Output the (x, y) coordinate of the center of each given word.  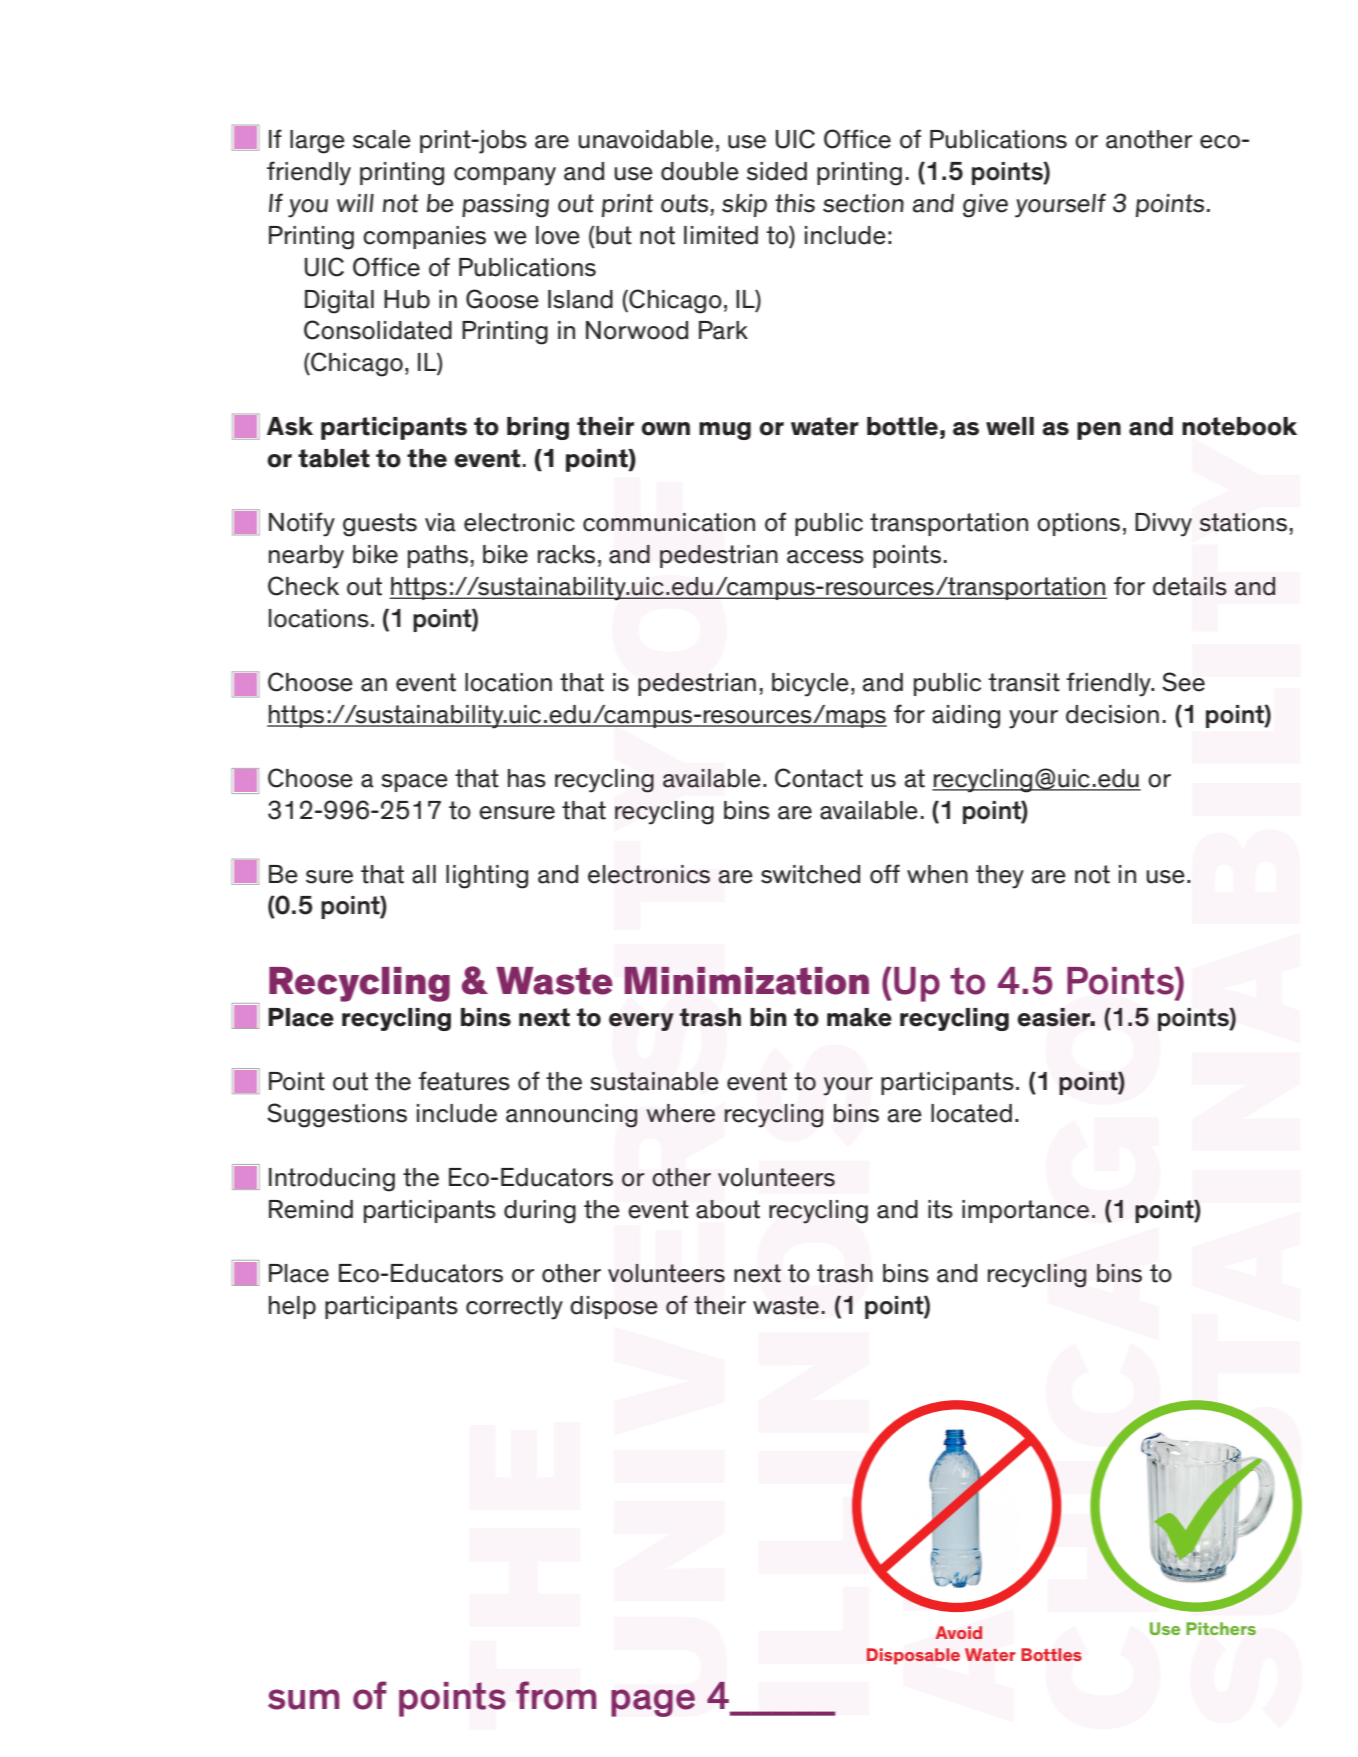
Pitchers (1221, 1628)
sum (303, 1699)
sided (777, 171)
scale (382, 139)
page (653, 1703)
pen (1099, 431)
